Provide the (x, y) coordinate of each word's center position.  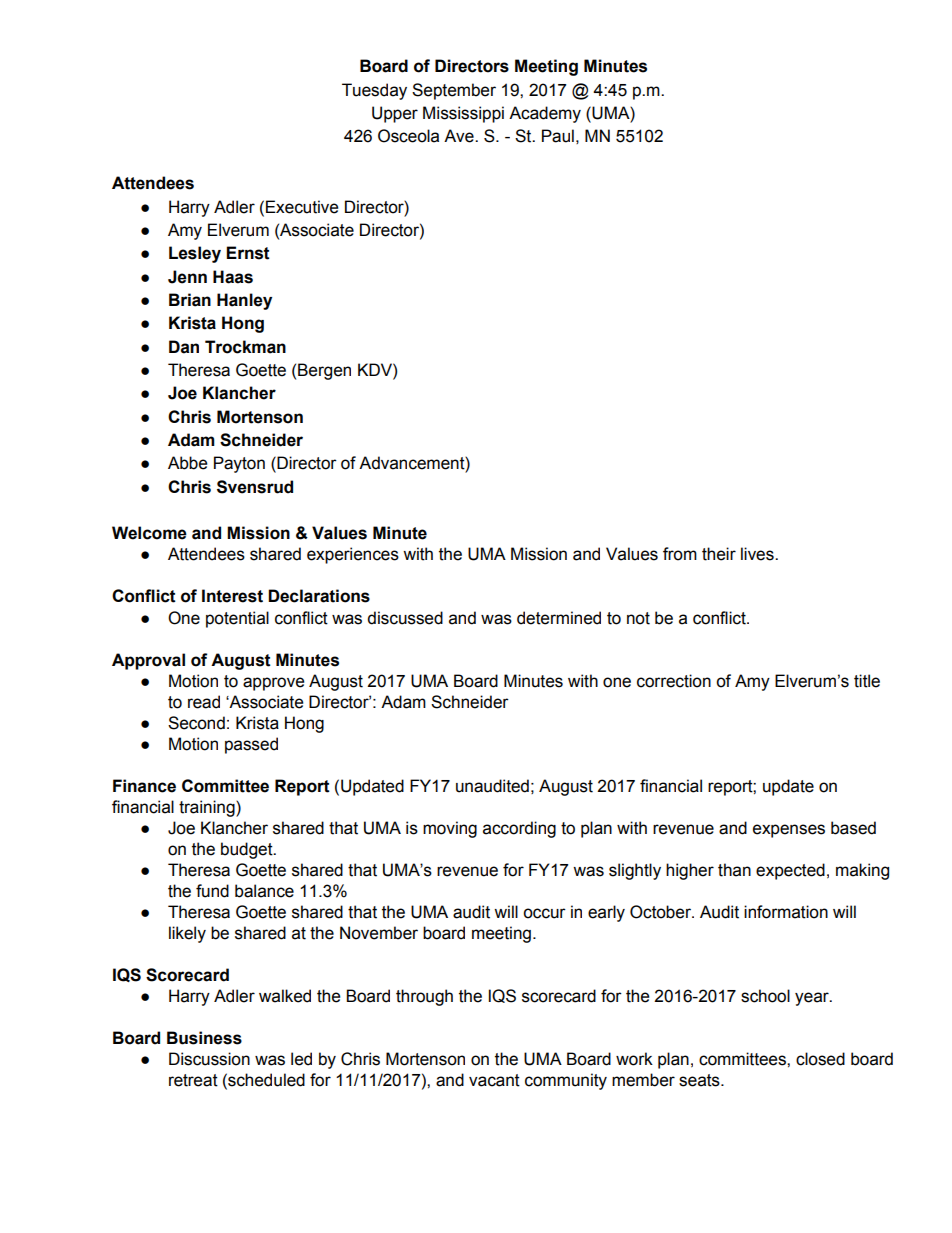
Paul (558, 136)
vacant (494, 1080)
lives (758, 554)
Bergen (324, 371)
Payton (239, 464)
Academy (545, 114)
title (867, 681)
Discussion (209, 1059)
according (519, 829)
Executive (302, 207)
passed (251, 745)
